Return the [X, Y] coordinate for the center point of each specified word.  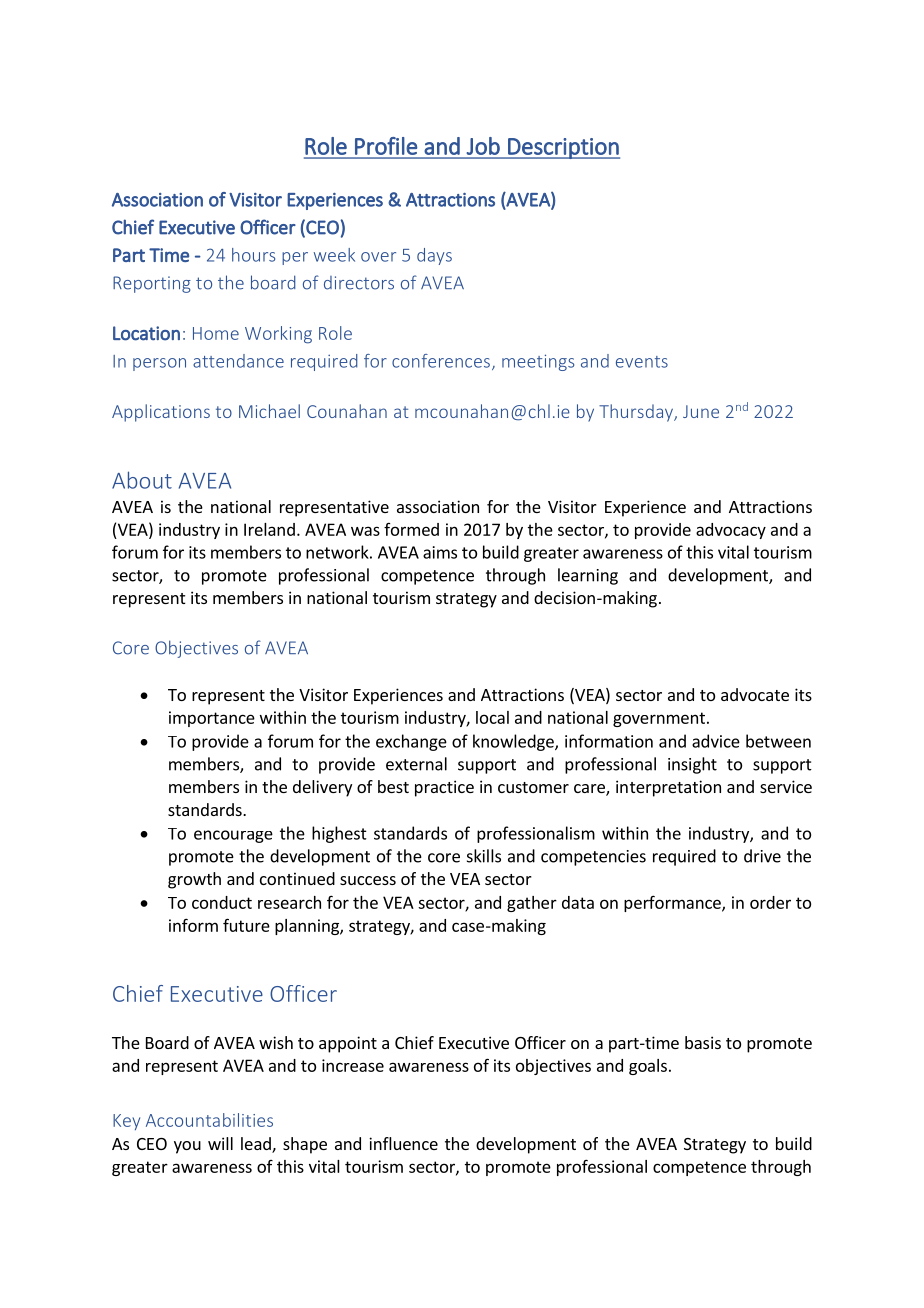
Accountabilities [209, 1120]
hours [253, 255]
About [142, 480]
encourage [233, 836]
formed [411, 529]
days [434, 256]
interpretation [668, 788]
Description [563, 148]
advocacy [731, 531]
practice [444, 788]
